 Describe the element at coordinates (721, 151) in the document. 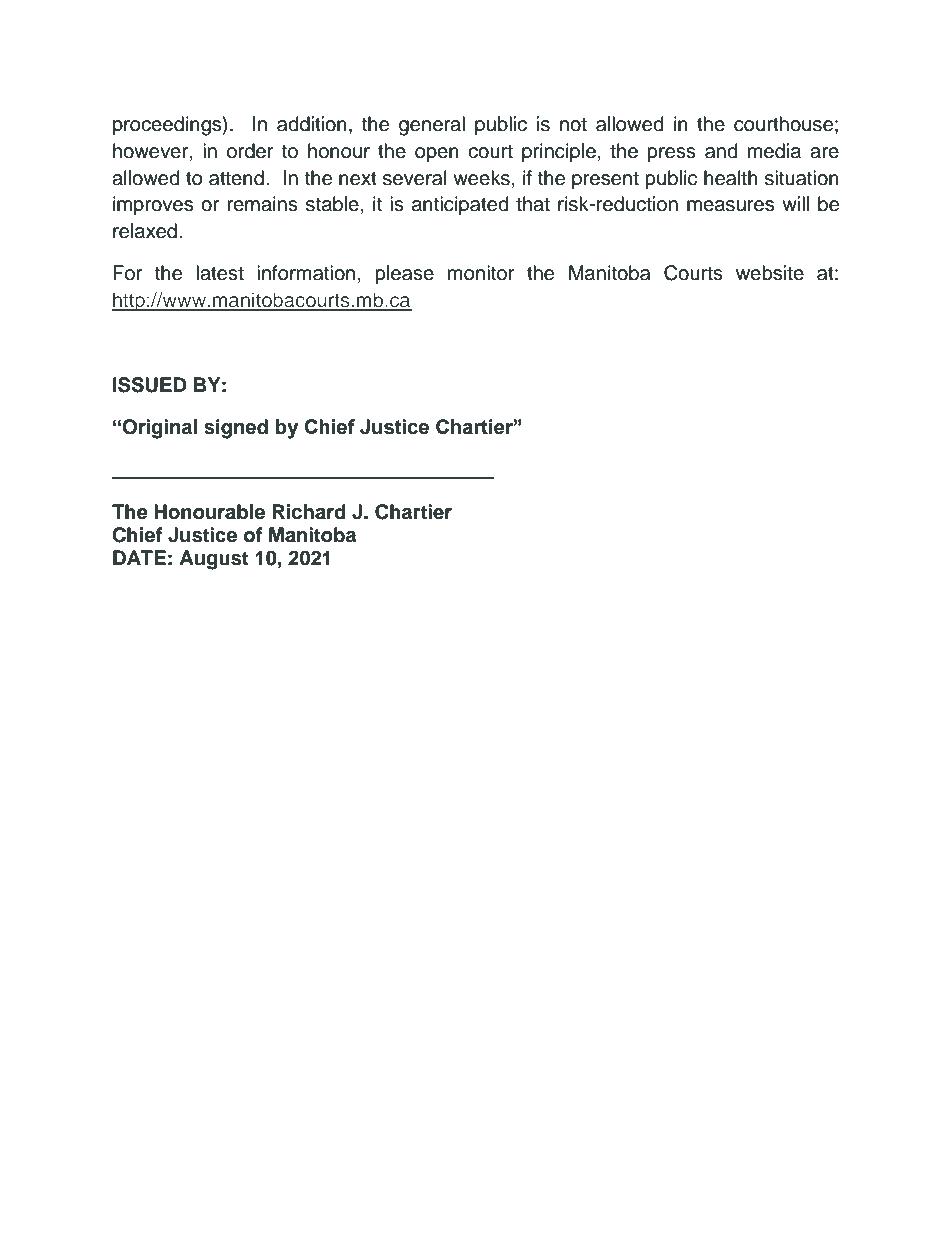

I see `and` at that location.
